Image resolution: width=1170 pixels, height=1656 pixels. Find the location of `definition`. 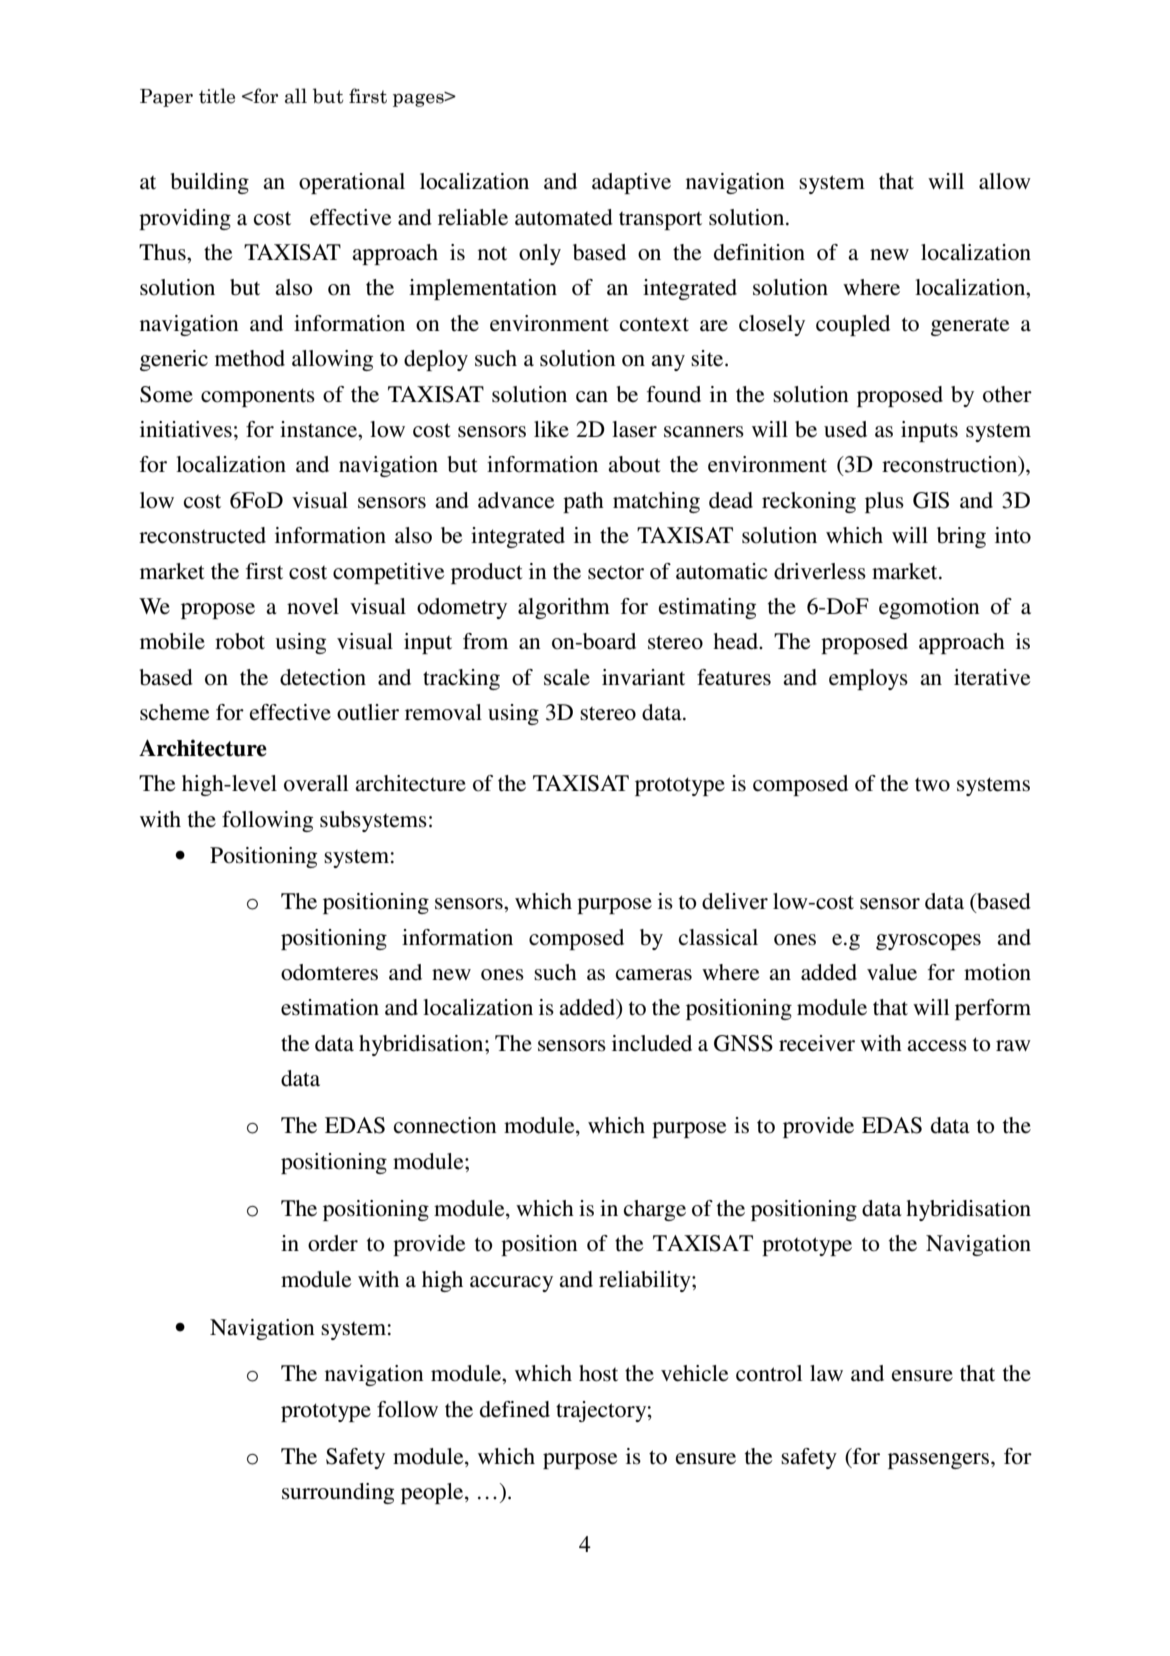

definition is located at coordinates (759, 252).
